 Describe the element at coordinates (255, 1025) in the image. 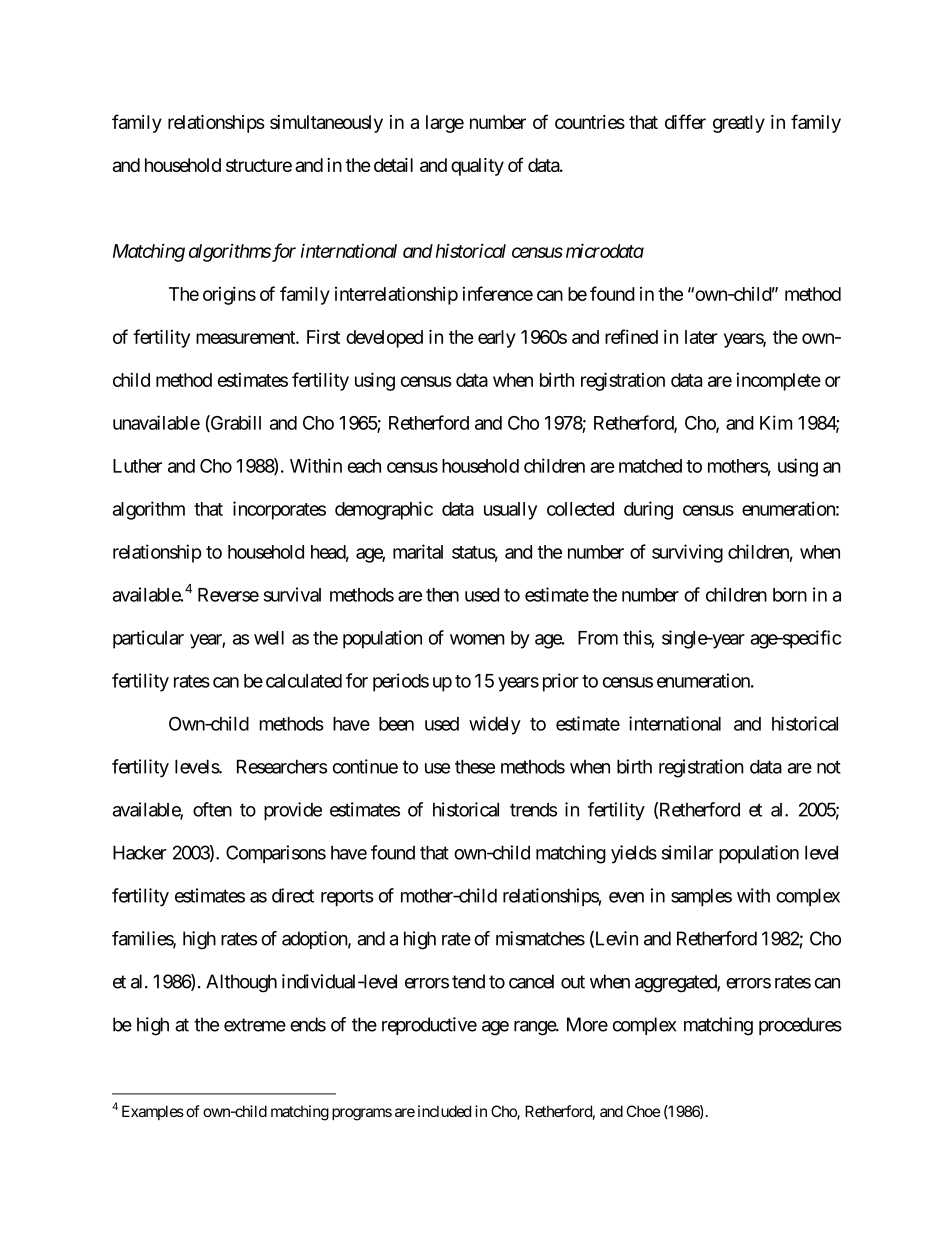

I see `extreme` at that location.
